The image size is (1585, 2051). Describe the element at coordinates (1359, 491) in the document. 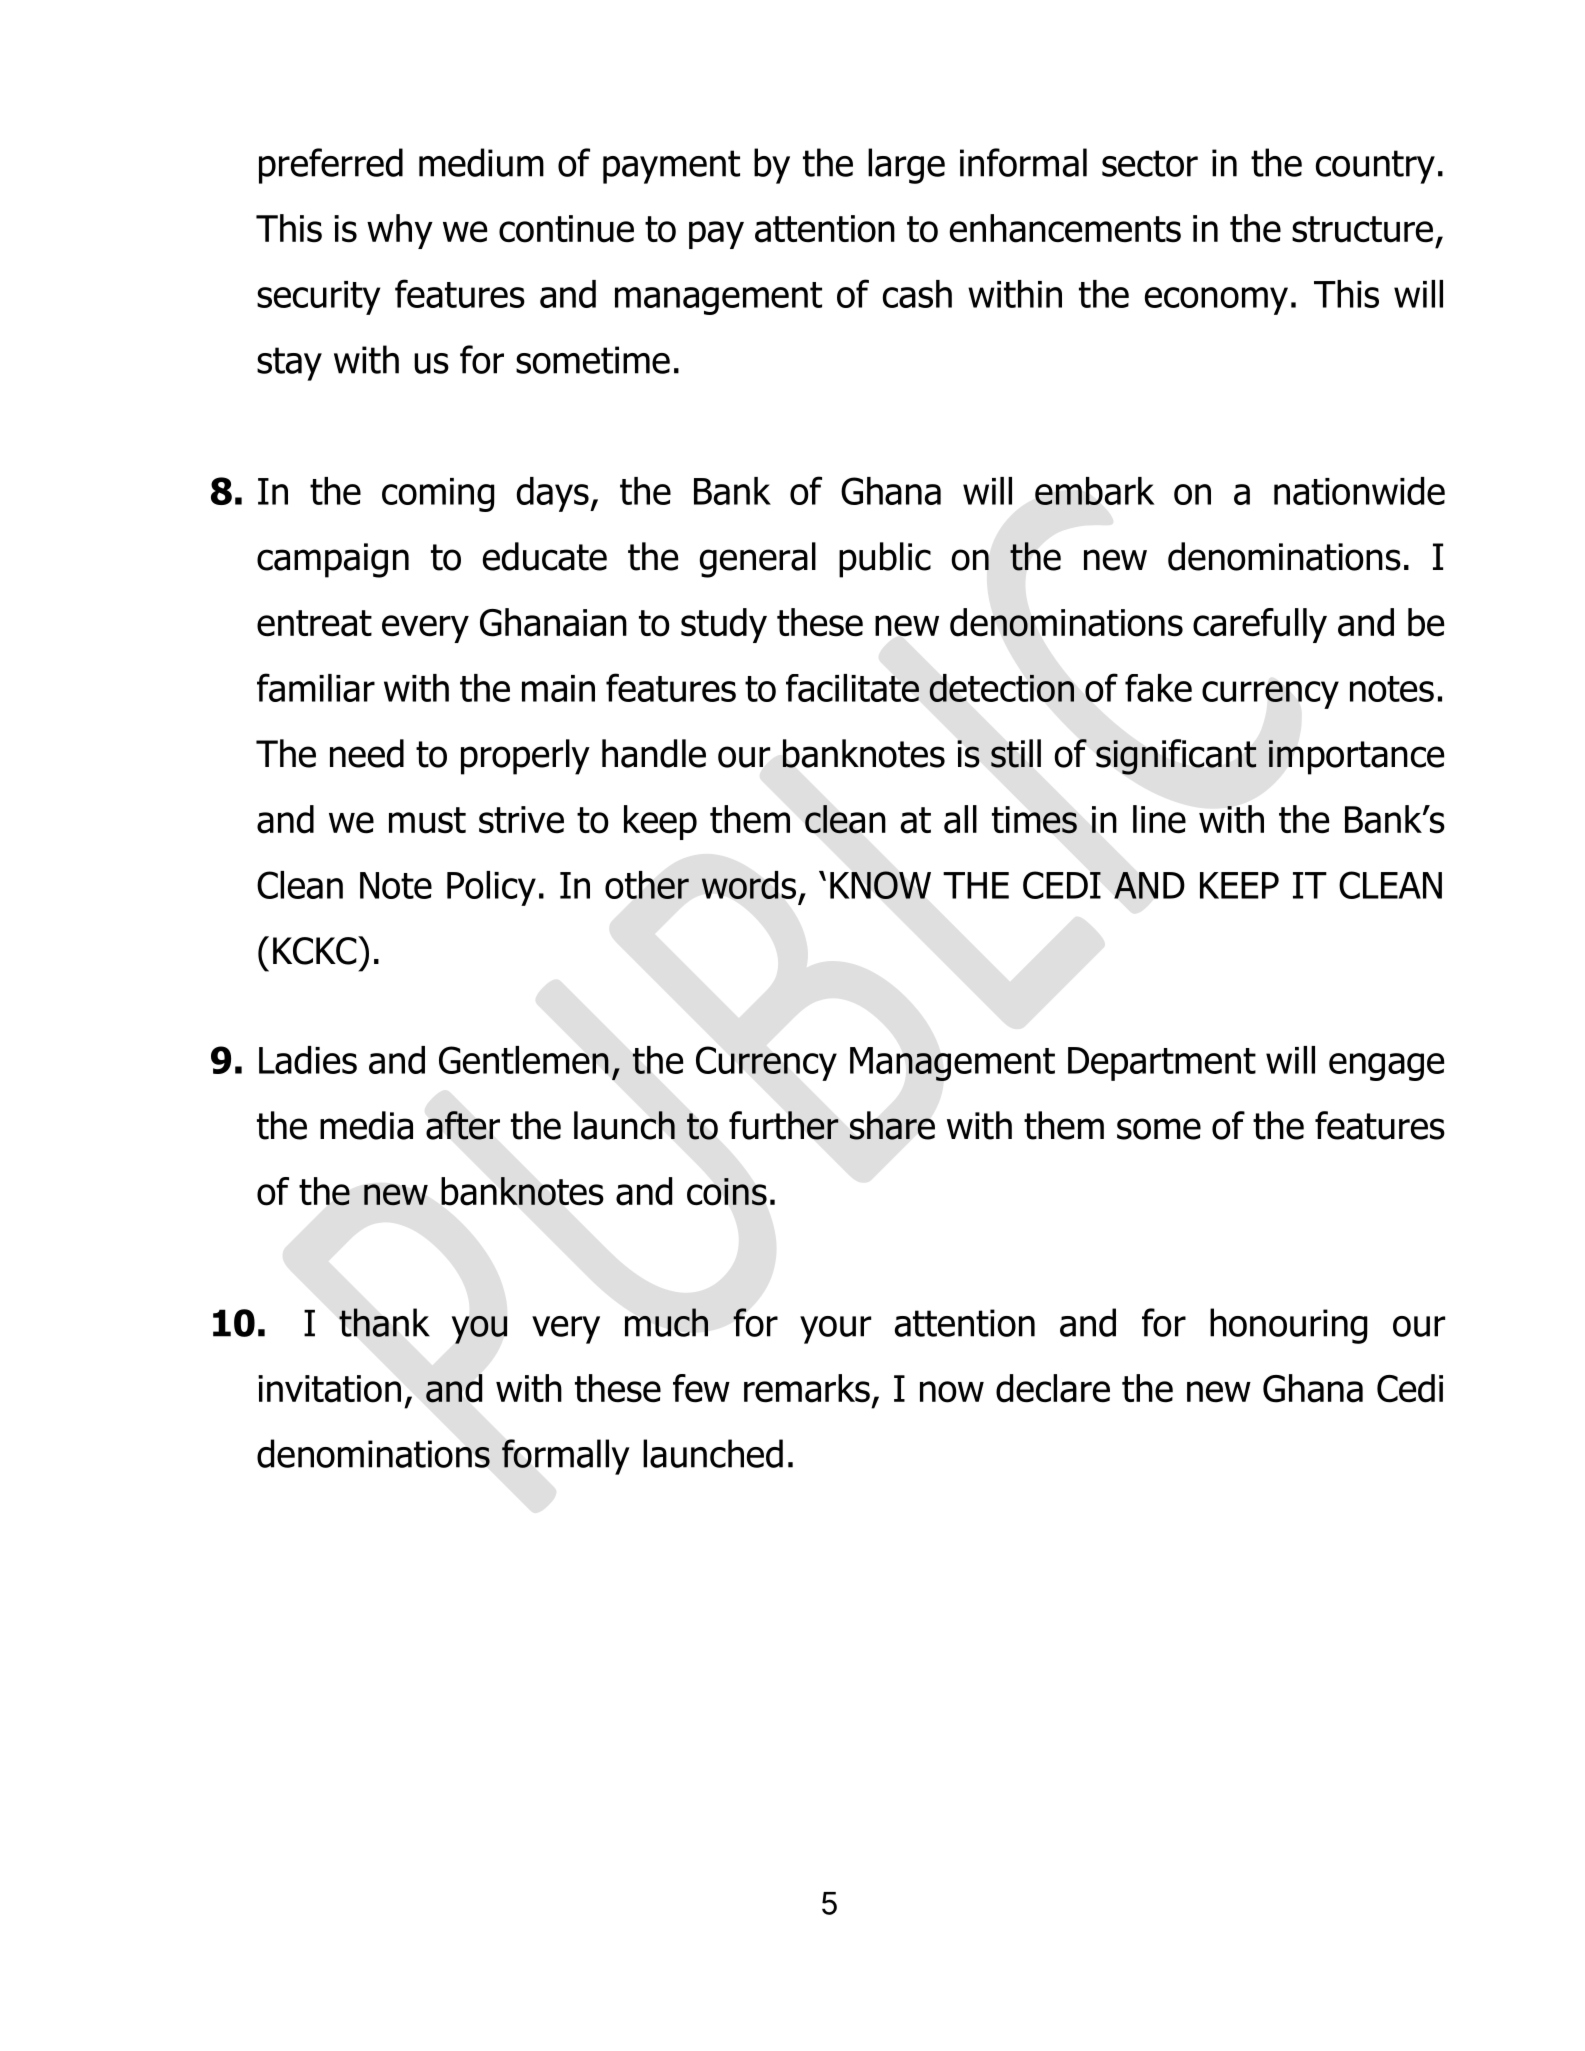

I see `nationwide` at that location.
